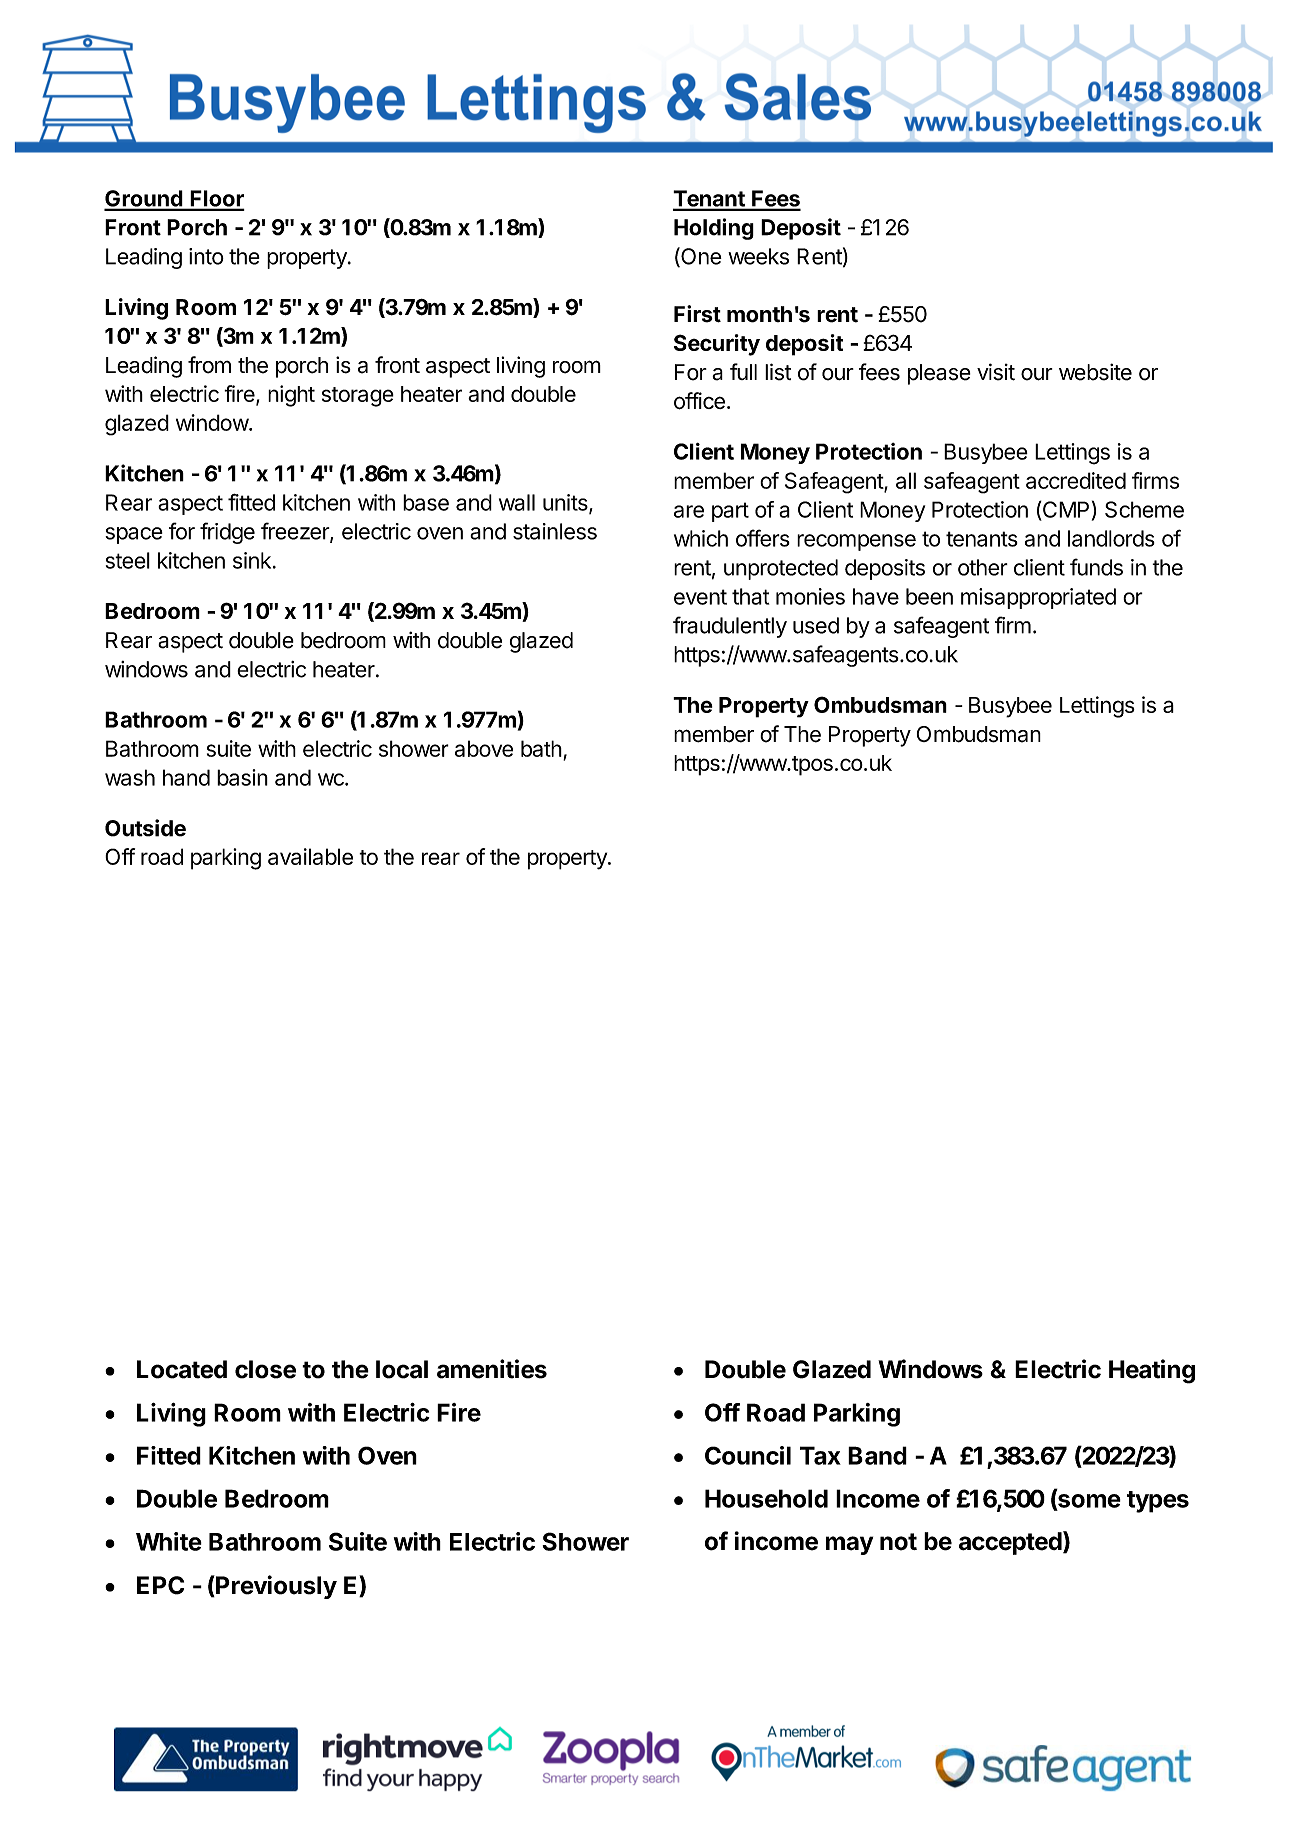 Image resolution: width=1302 pixels, height=1841 pixels. Describe the element at coordinates (1038, 598) in the image. I see `misappropriated` at that location.
